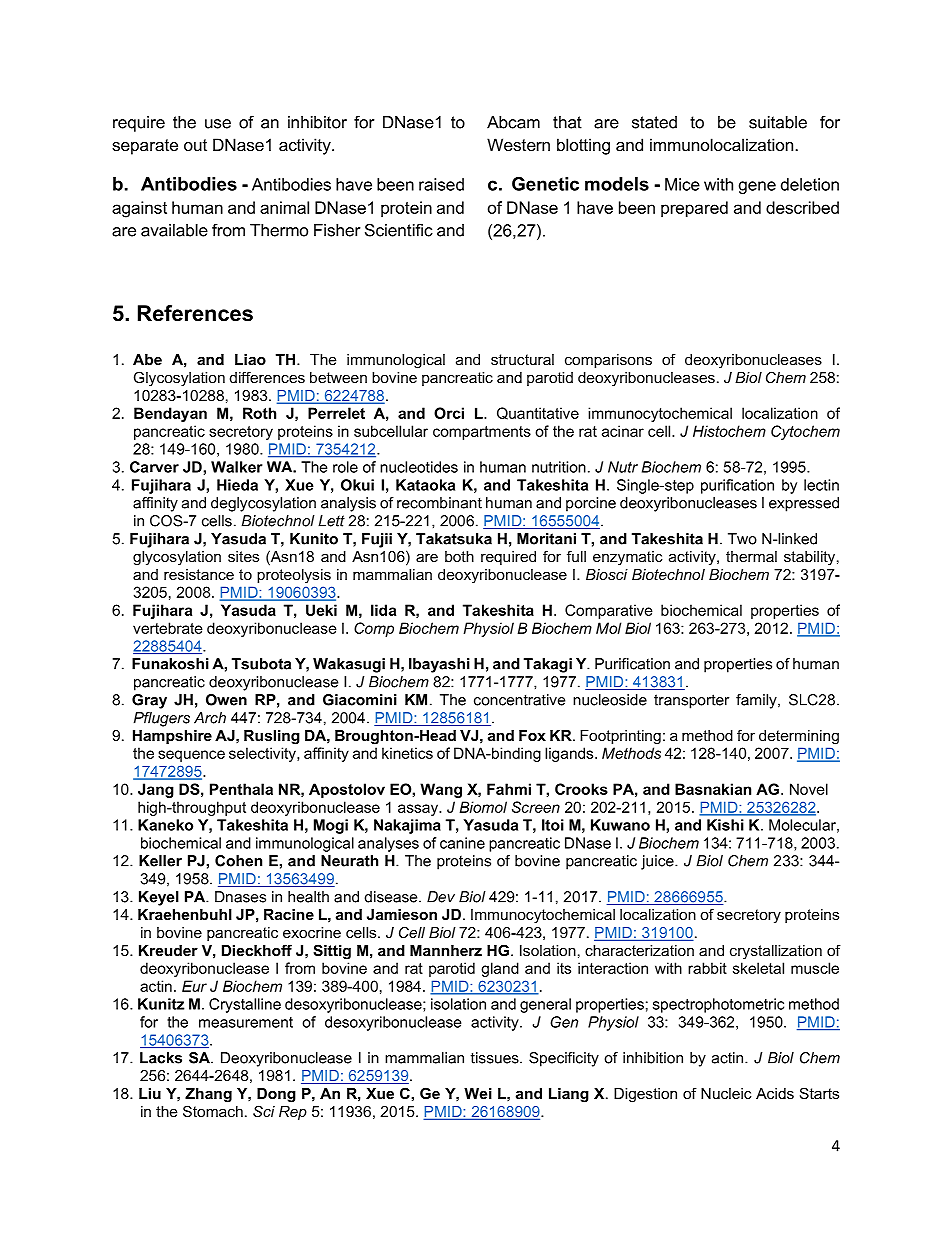 This document has width=952, height=1233. I want to click on Zhang, so click(208, 1095).
